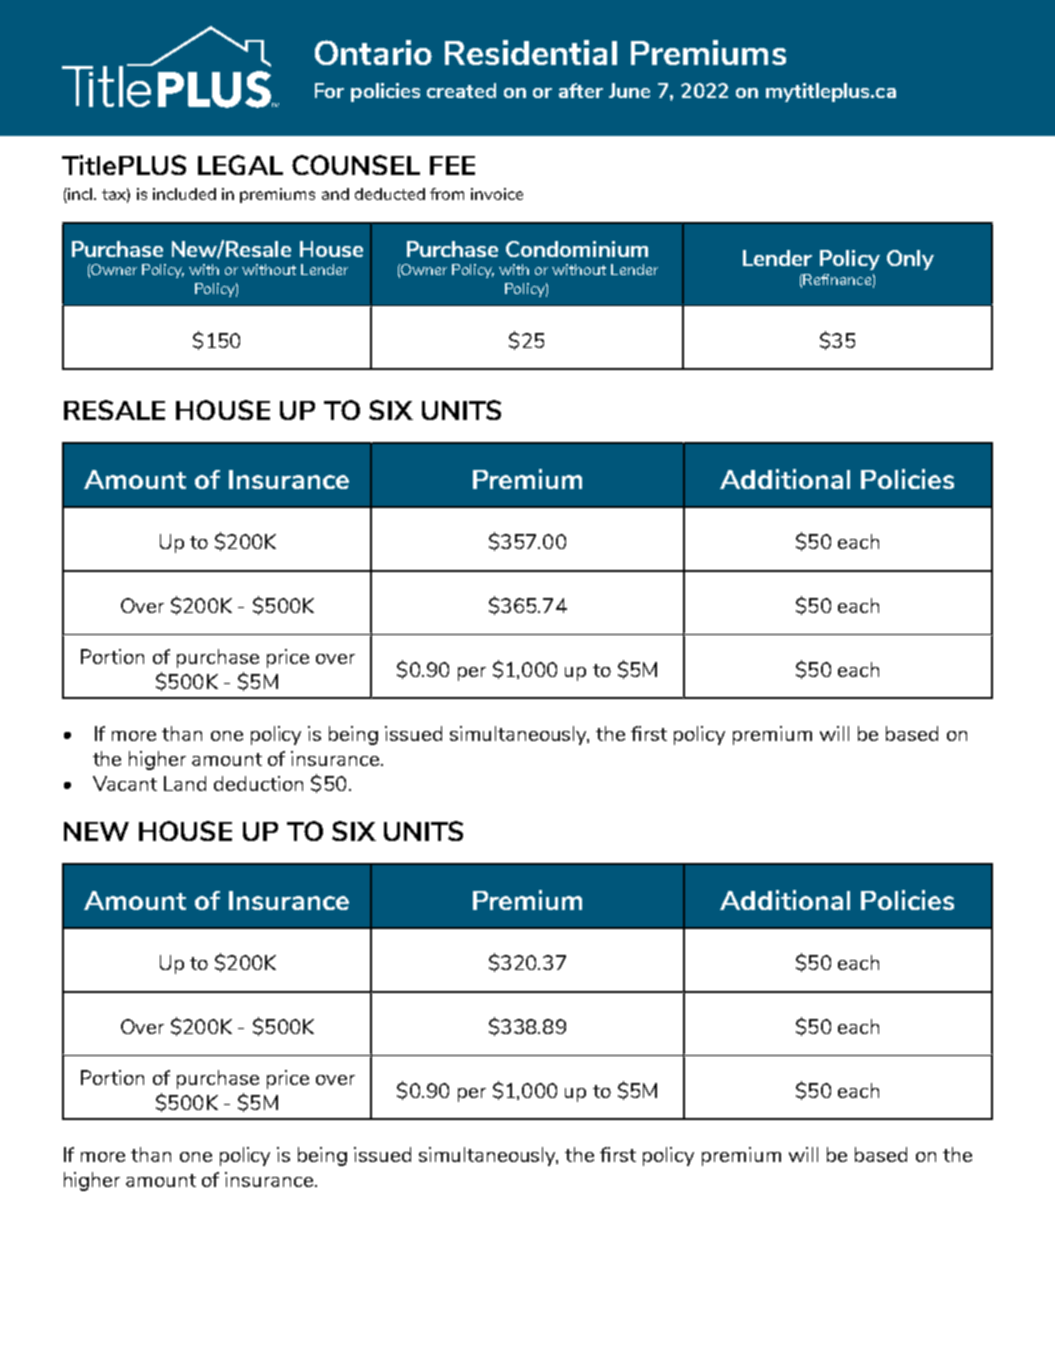  I want to click on Condominium, so click(577, 249).
